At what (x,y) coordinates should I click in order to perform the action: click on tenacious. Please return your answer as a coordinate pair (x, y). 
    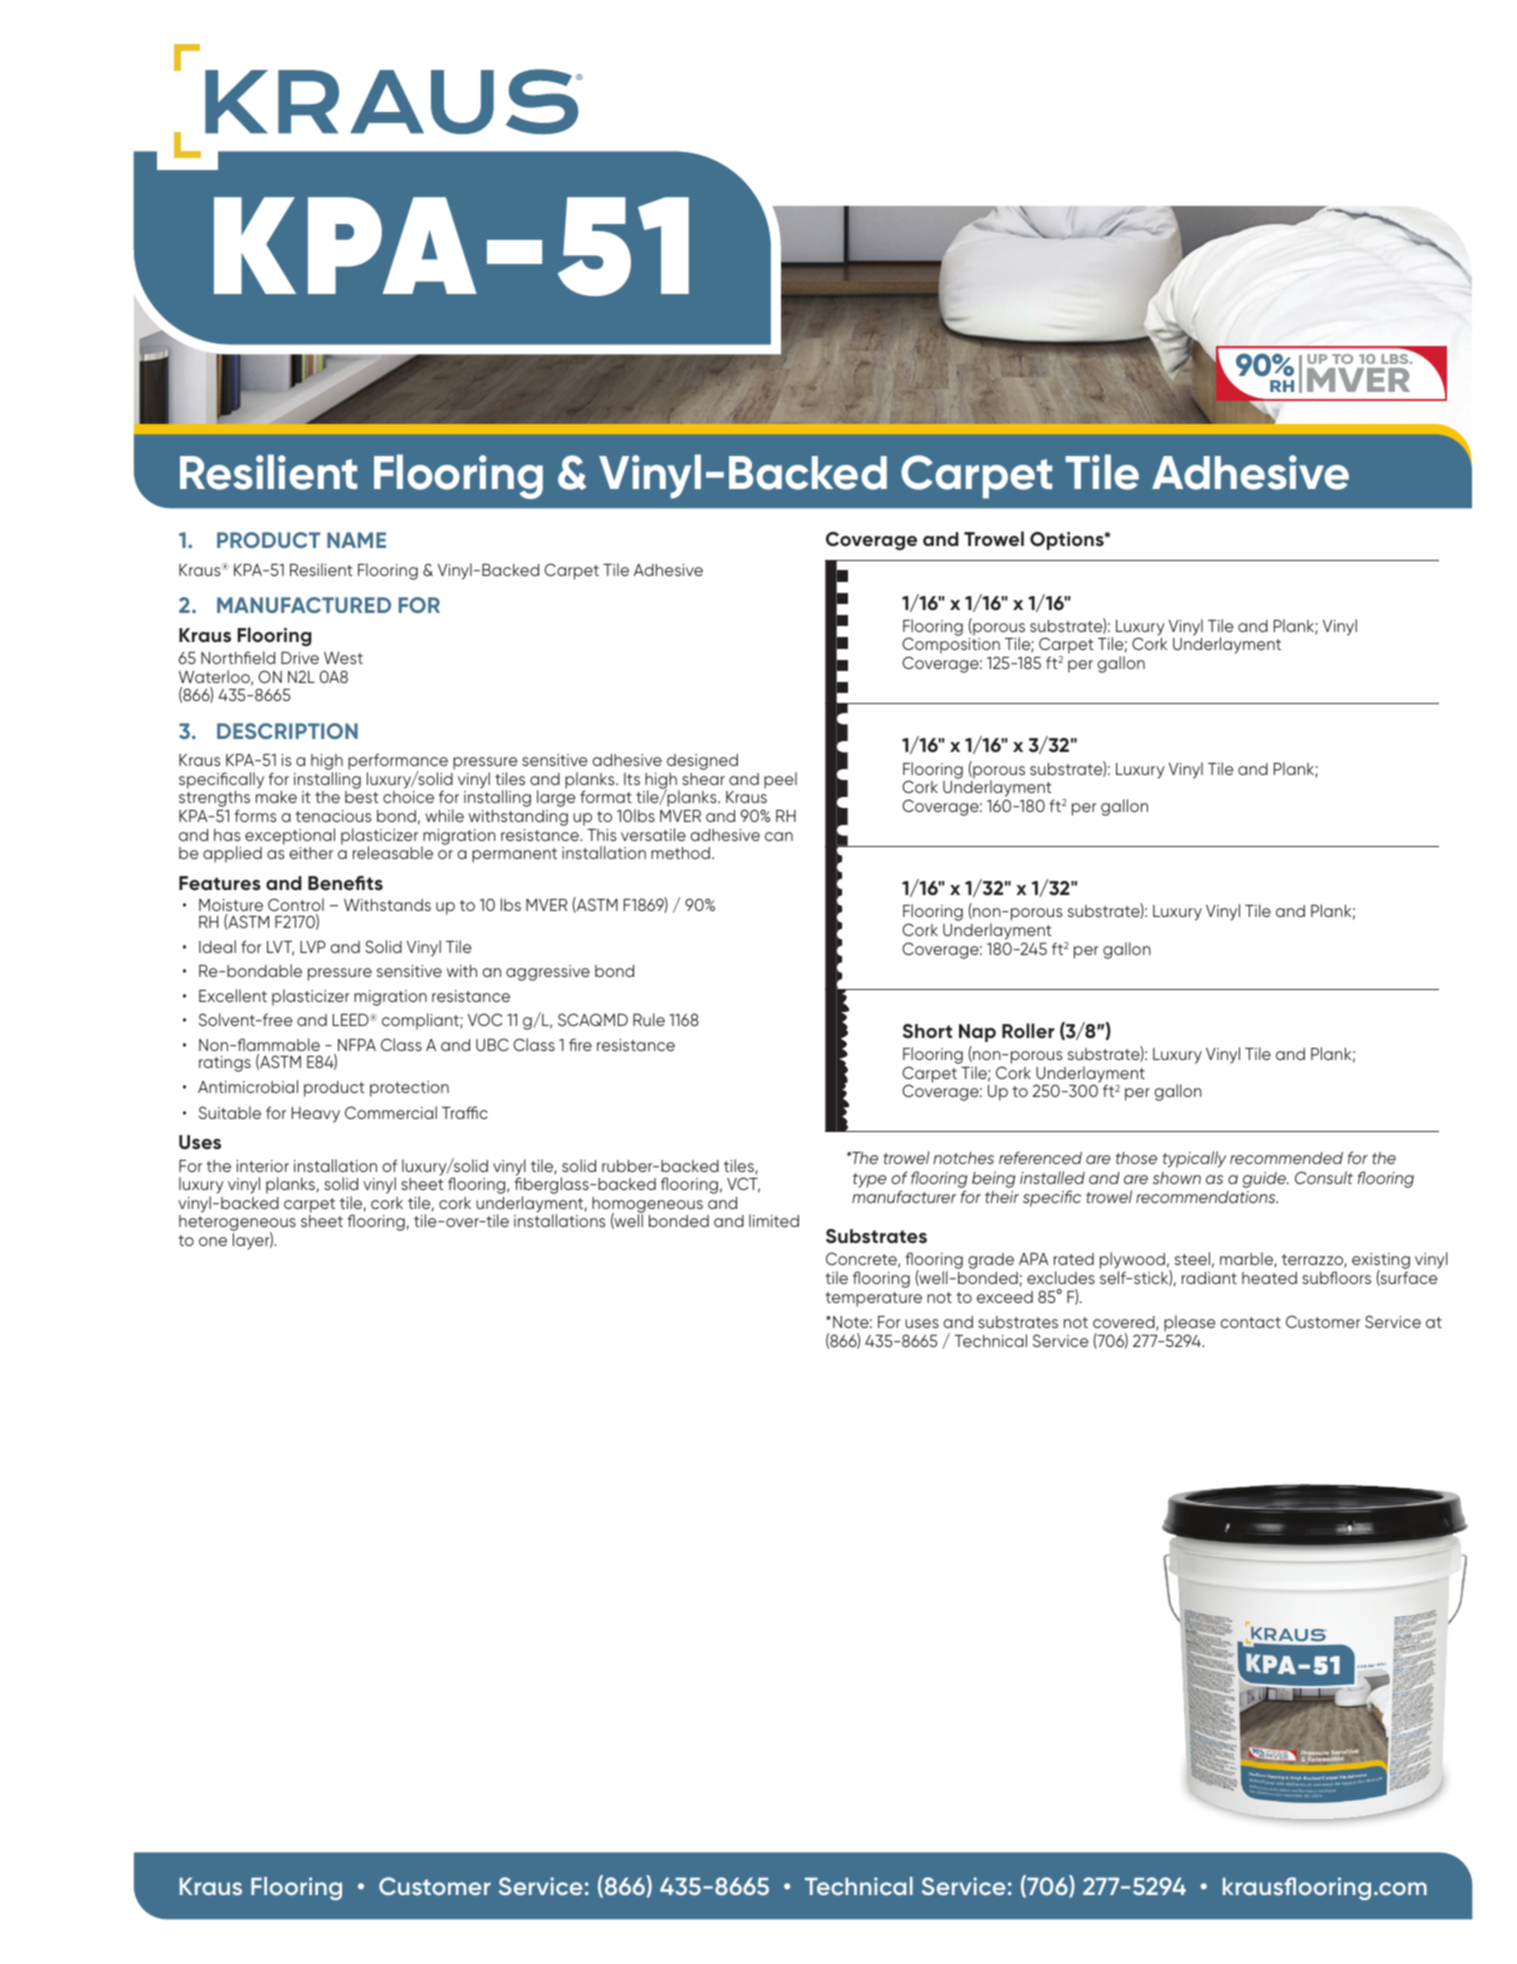
    Looking at the image, I should click on (333, 816).
